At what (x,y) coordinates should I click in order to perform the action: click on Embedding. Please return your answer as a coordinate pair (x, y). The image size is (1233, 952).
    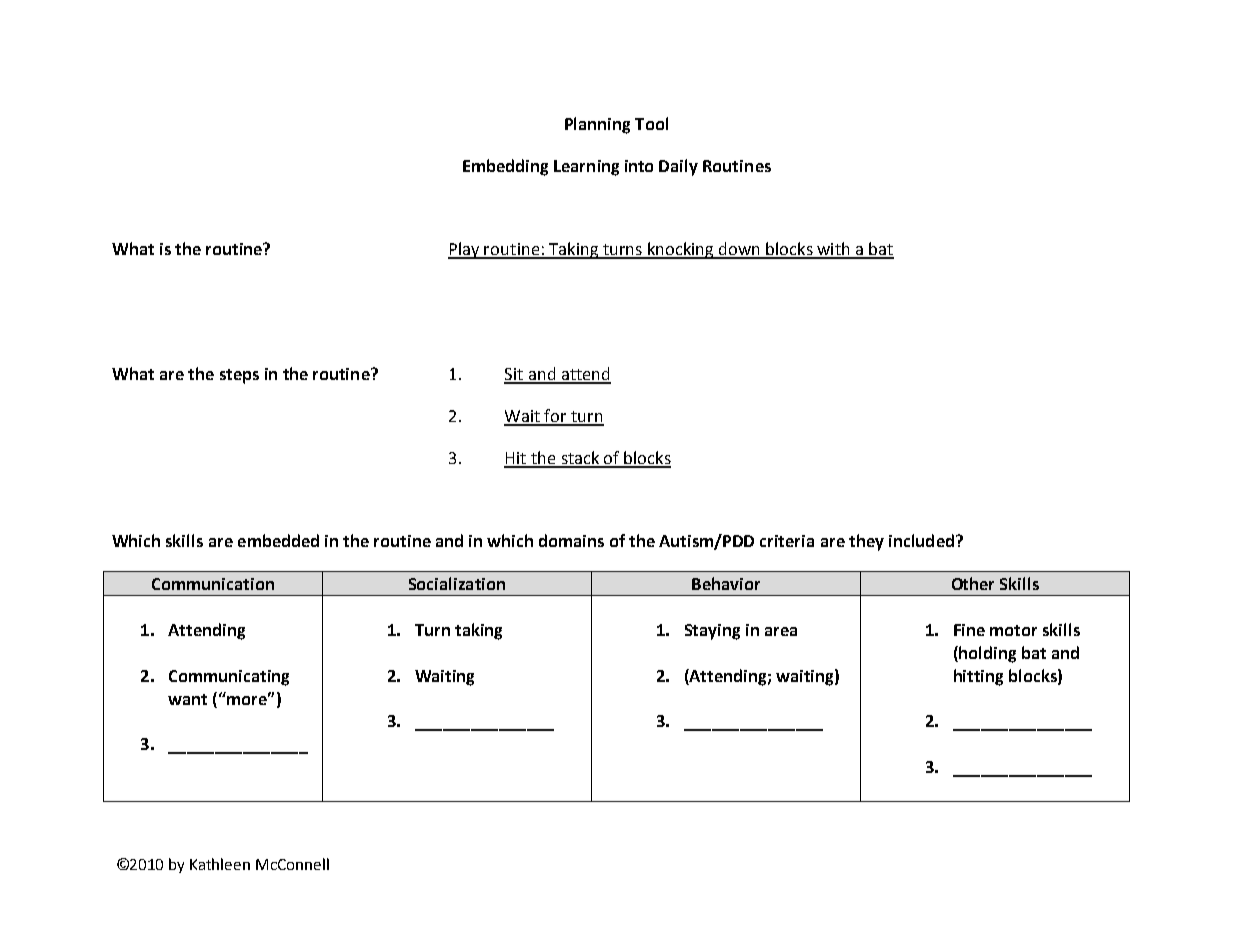
    Looking at the image, I should click on (505, 167).
